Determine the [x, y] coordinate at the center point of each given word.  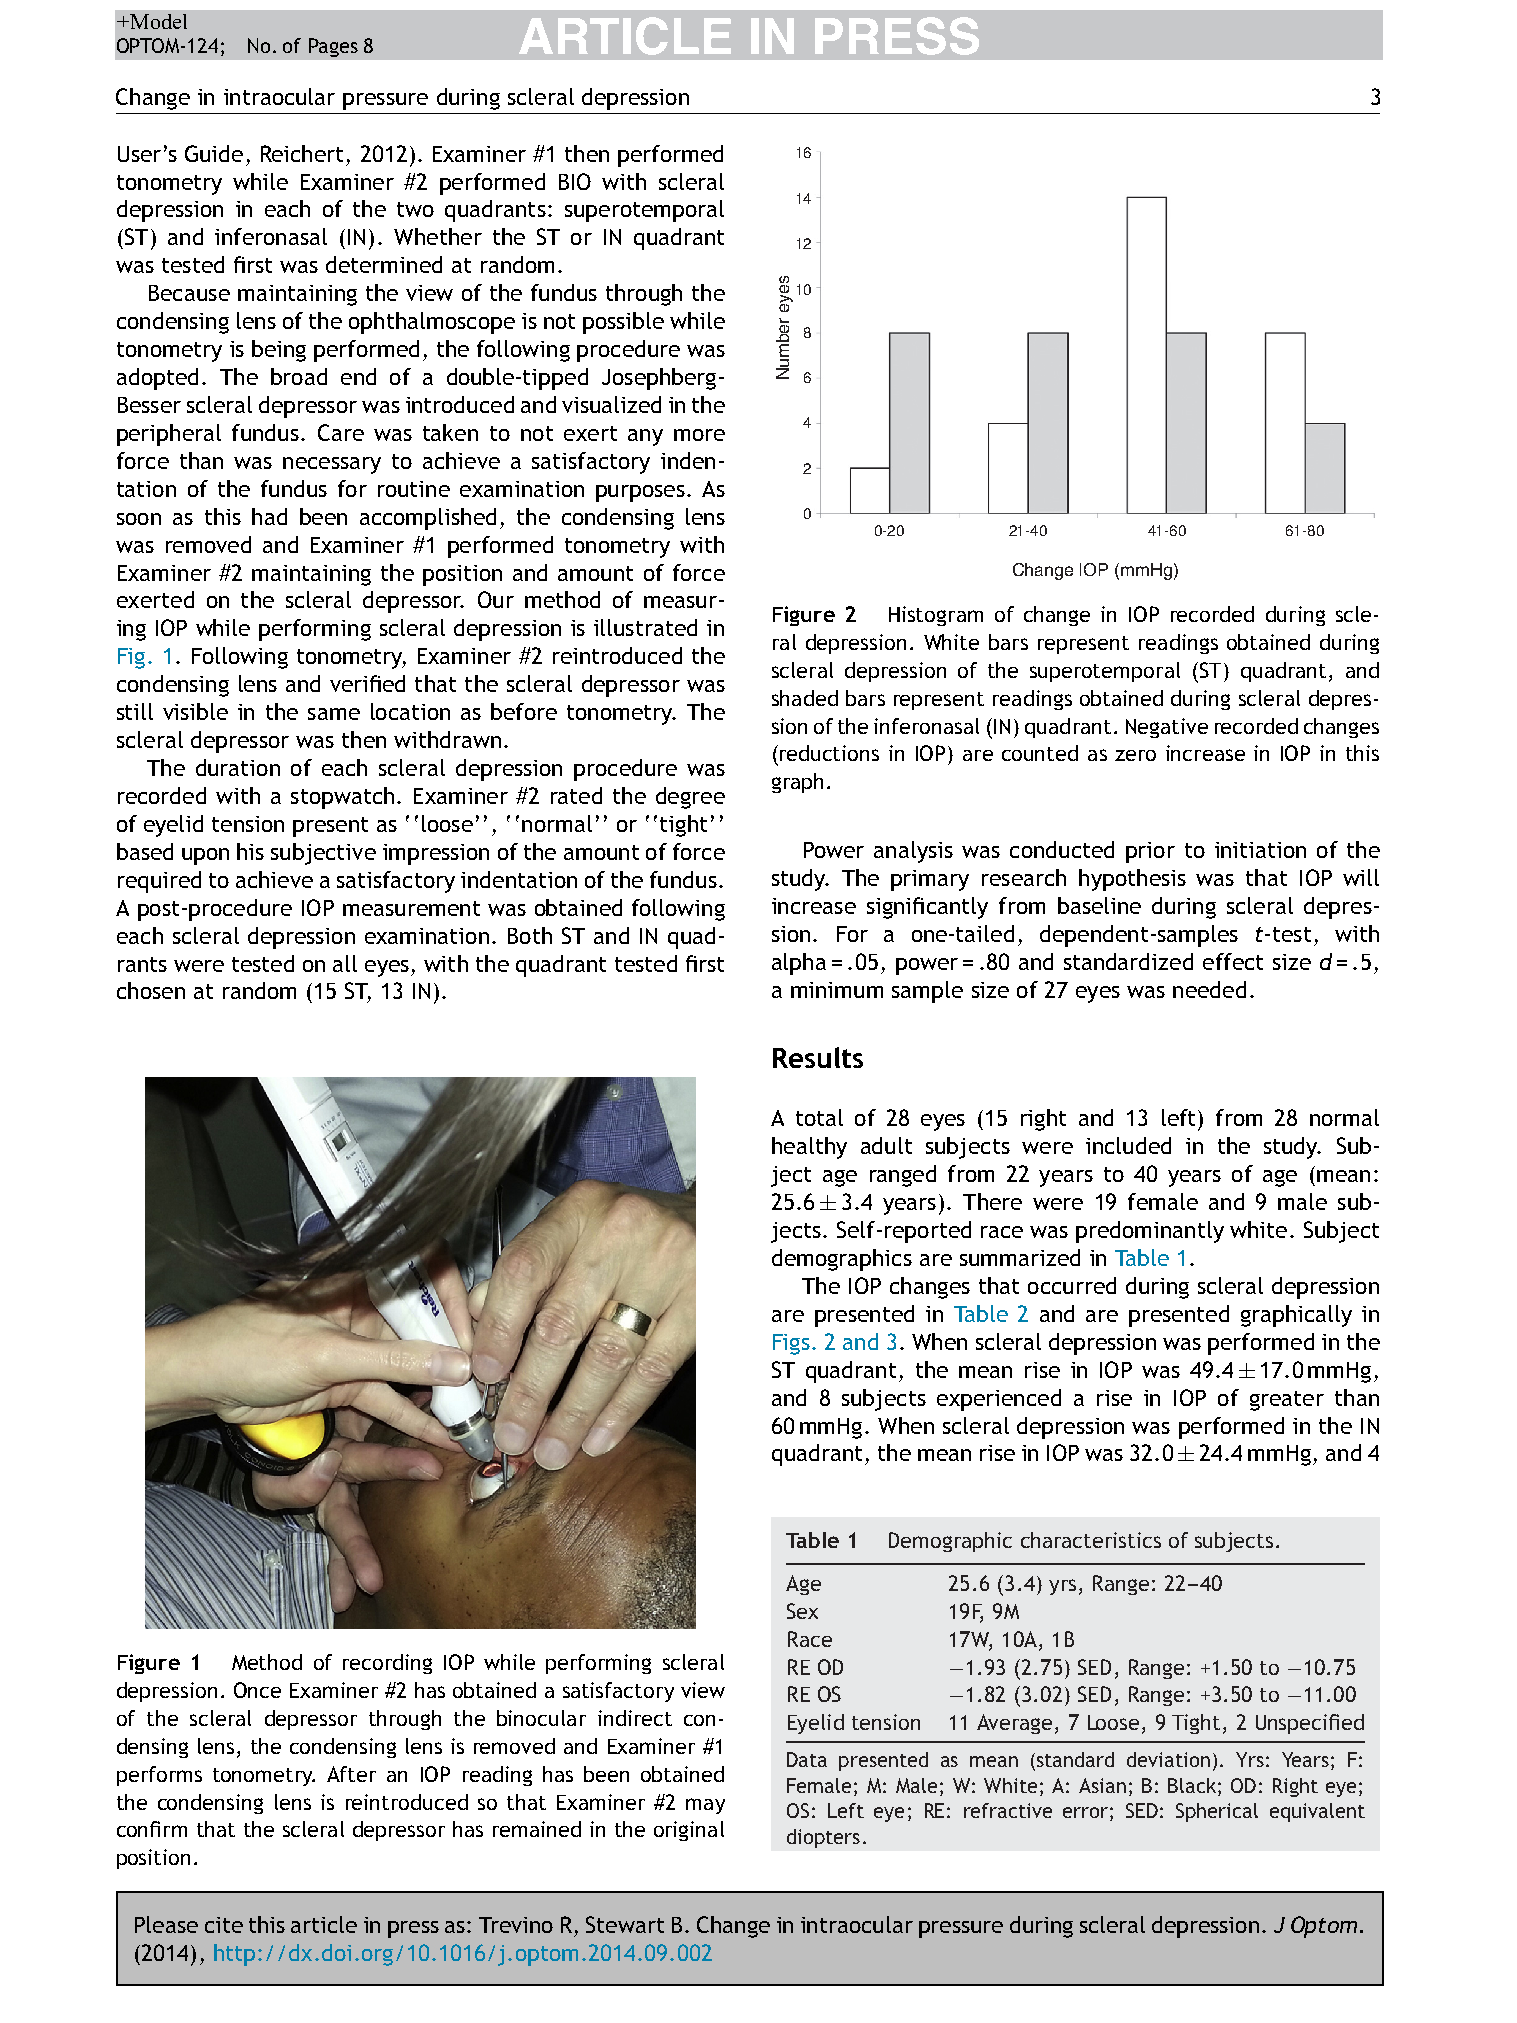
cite [224, 1925]
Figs [791, 1344]
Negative [1167, 728]
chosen [151, 990]
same [334, 714]
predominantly [1150, 1232]
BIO [575, 181]
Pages [333, 47]
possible [623, 323]
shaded [805, 698]
